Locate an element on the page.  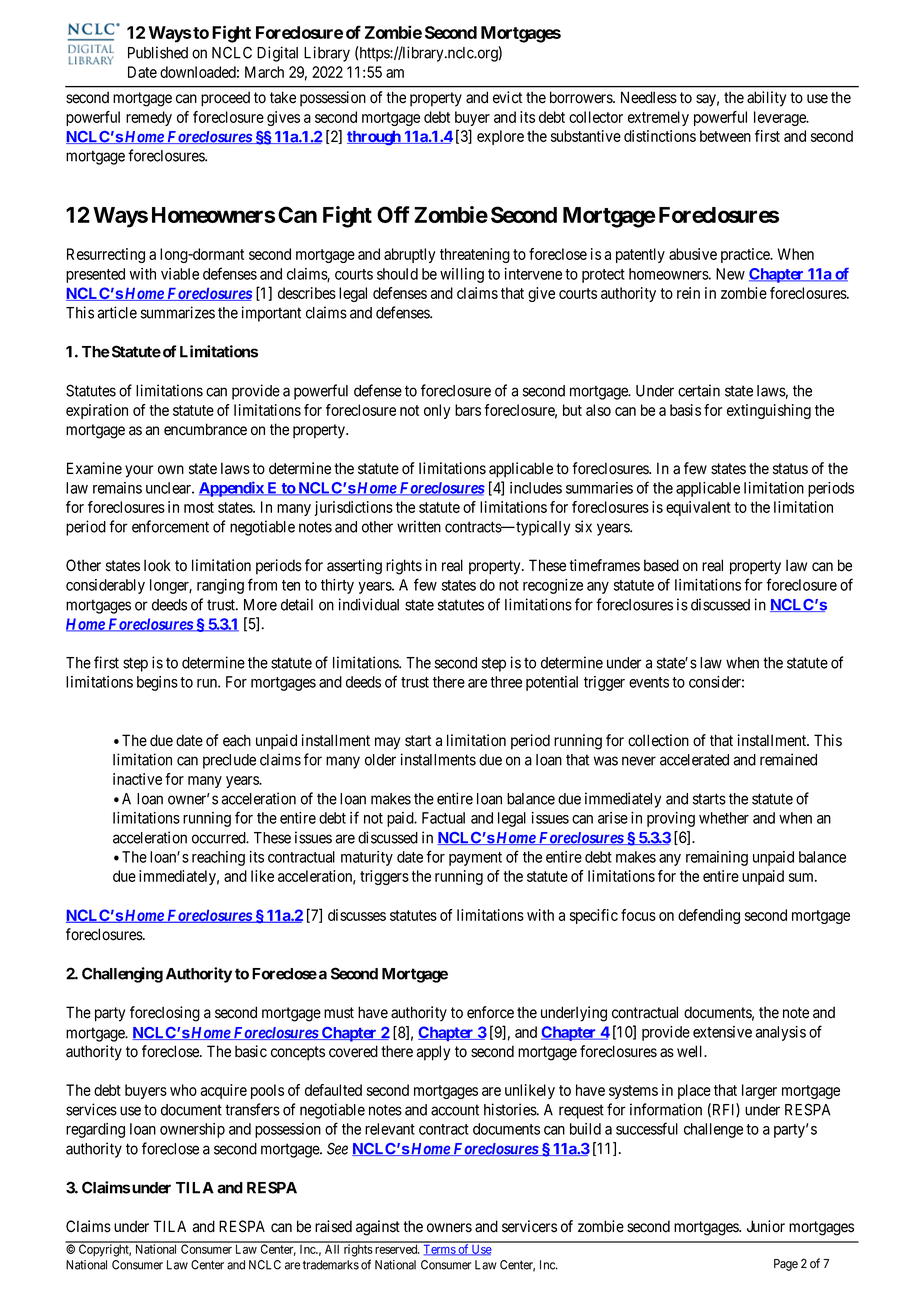
between is located at coordinates (725, 136).
